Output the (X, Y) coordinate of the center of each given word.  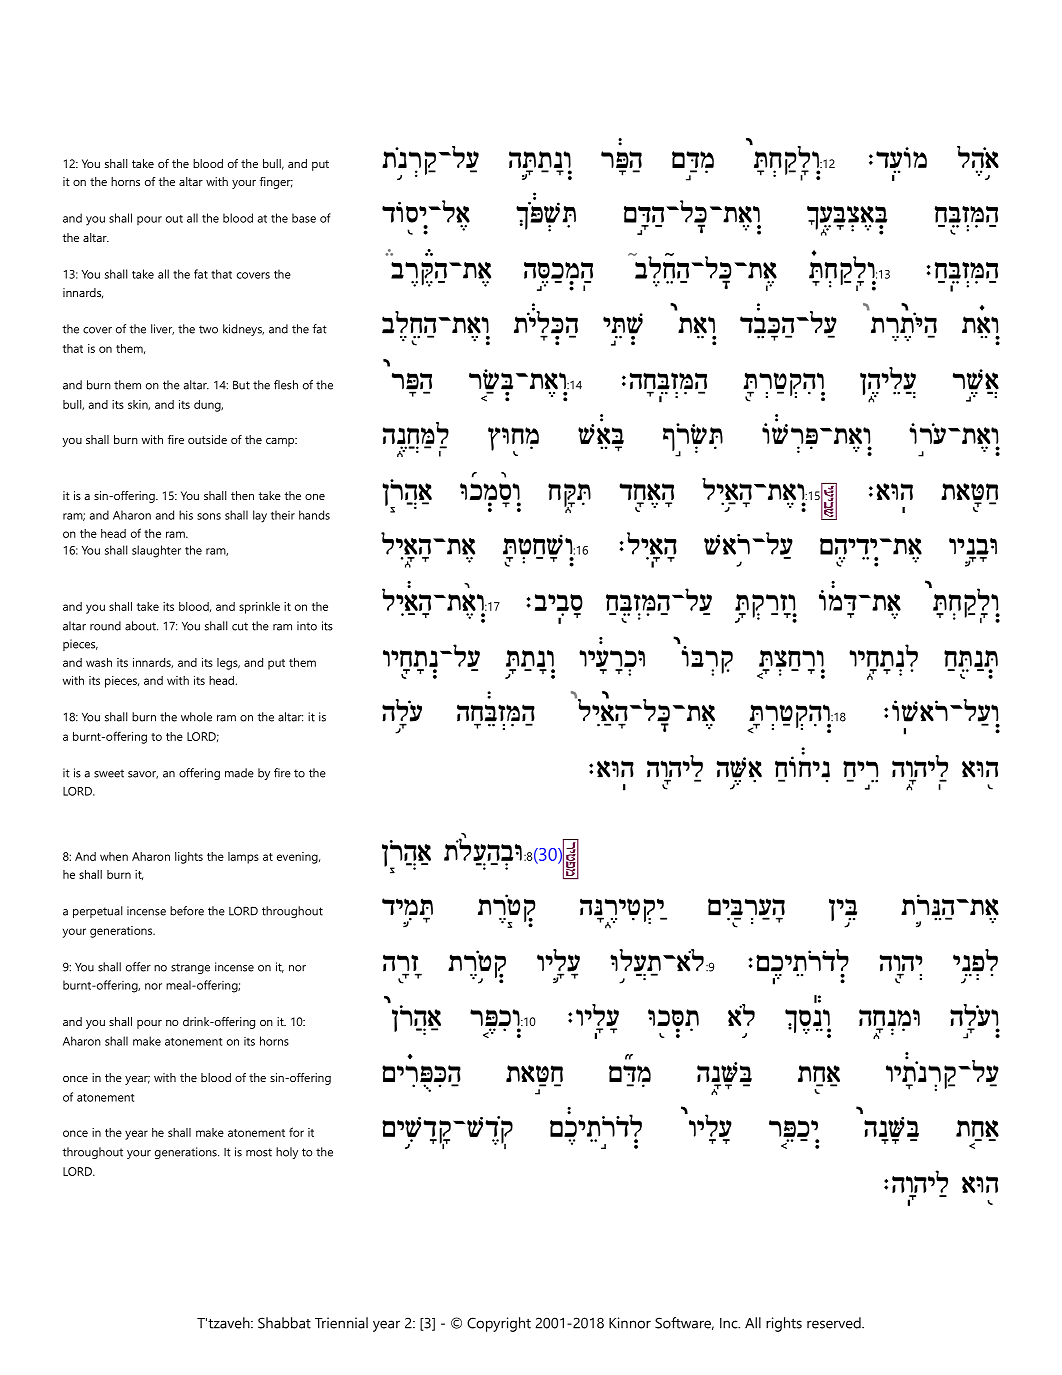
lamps (243, 858)
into (307, 626)
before (187, 911)
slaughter (156, 551)
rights (784, 1324)
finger (276, 183)
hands (314, 515)
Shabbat (284, 1323)
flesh (286, 385)
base (304, 218)
